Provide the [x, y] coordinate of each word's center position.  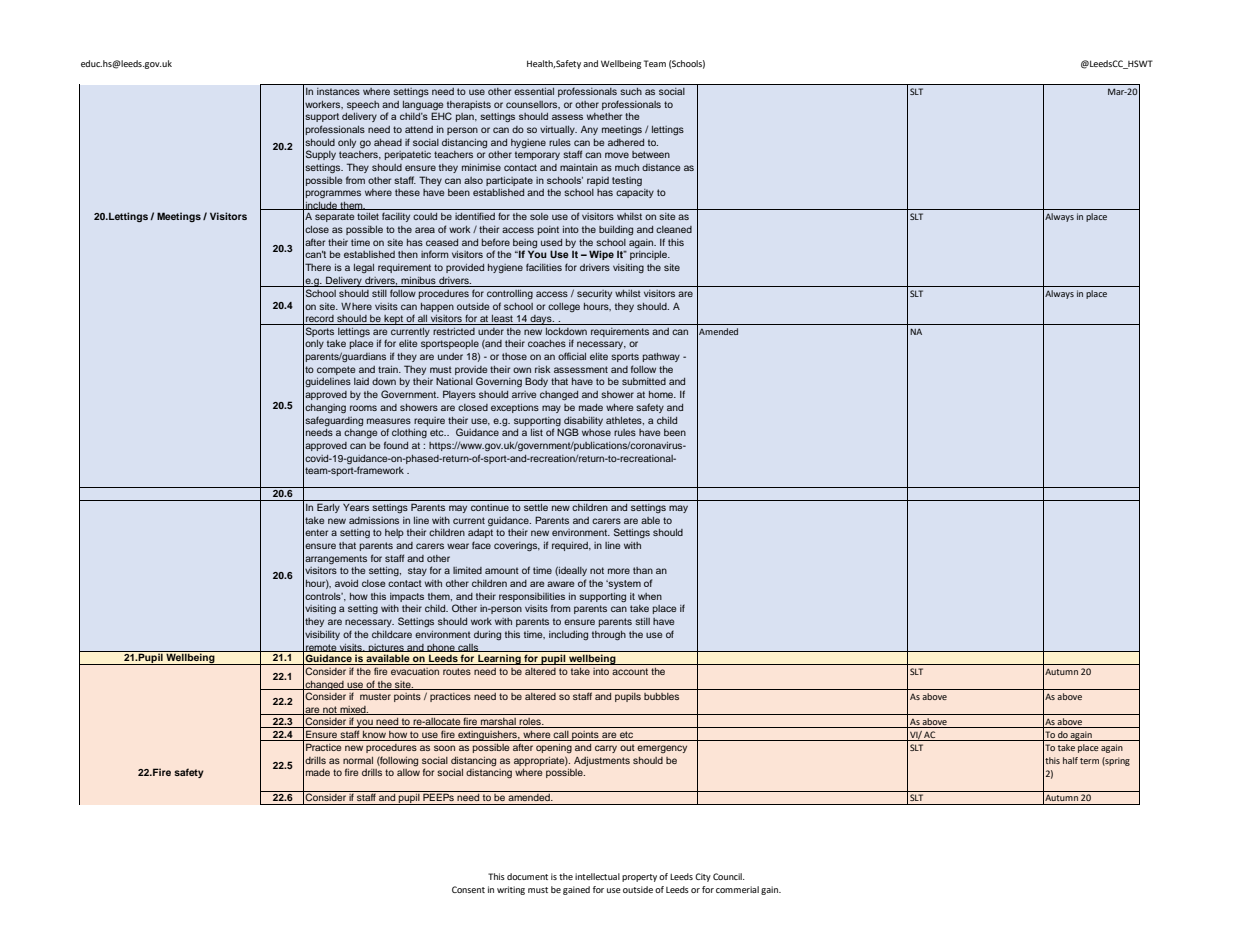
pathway [661, 357]
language [423, 106]
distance [661, 167]
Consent [468, 889]
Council [728, 876]
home [662, 394]
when [650, 596]
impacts [407, 597]
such [631, 91]
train [389, 369]
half [1070, 760]
